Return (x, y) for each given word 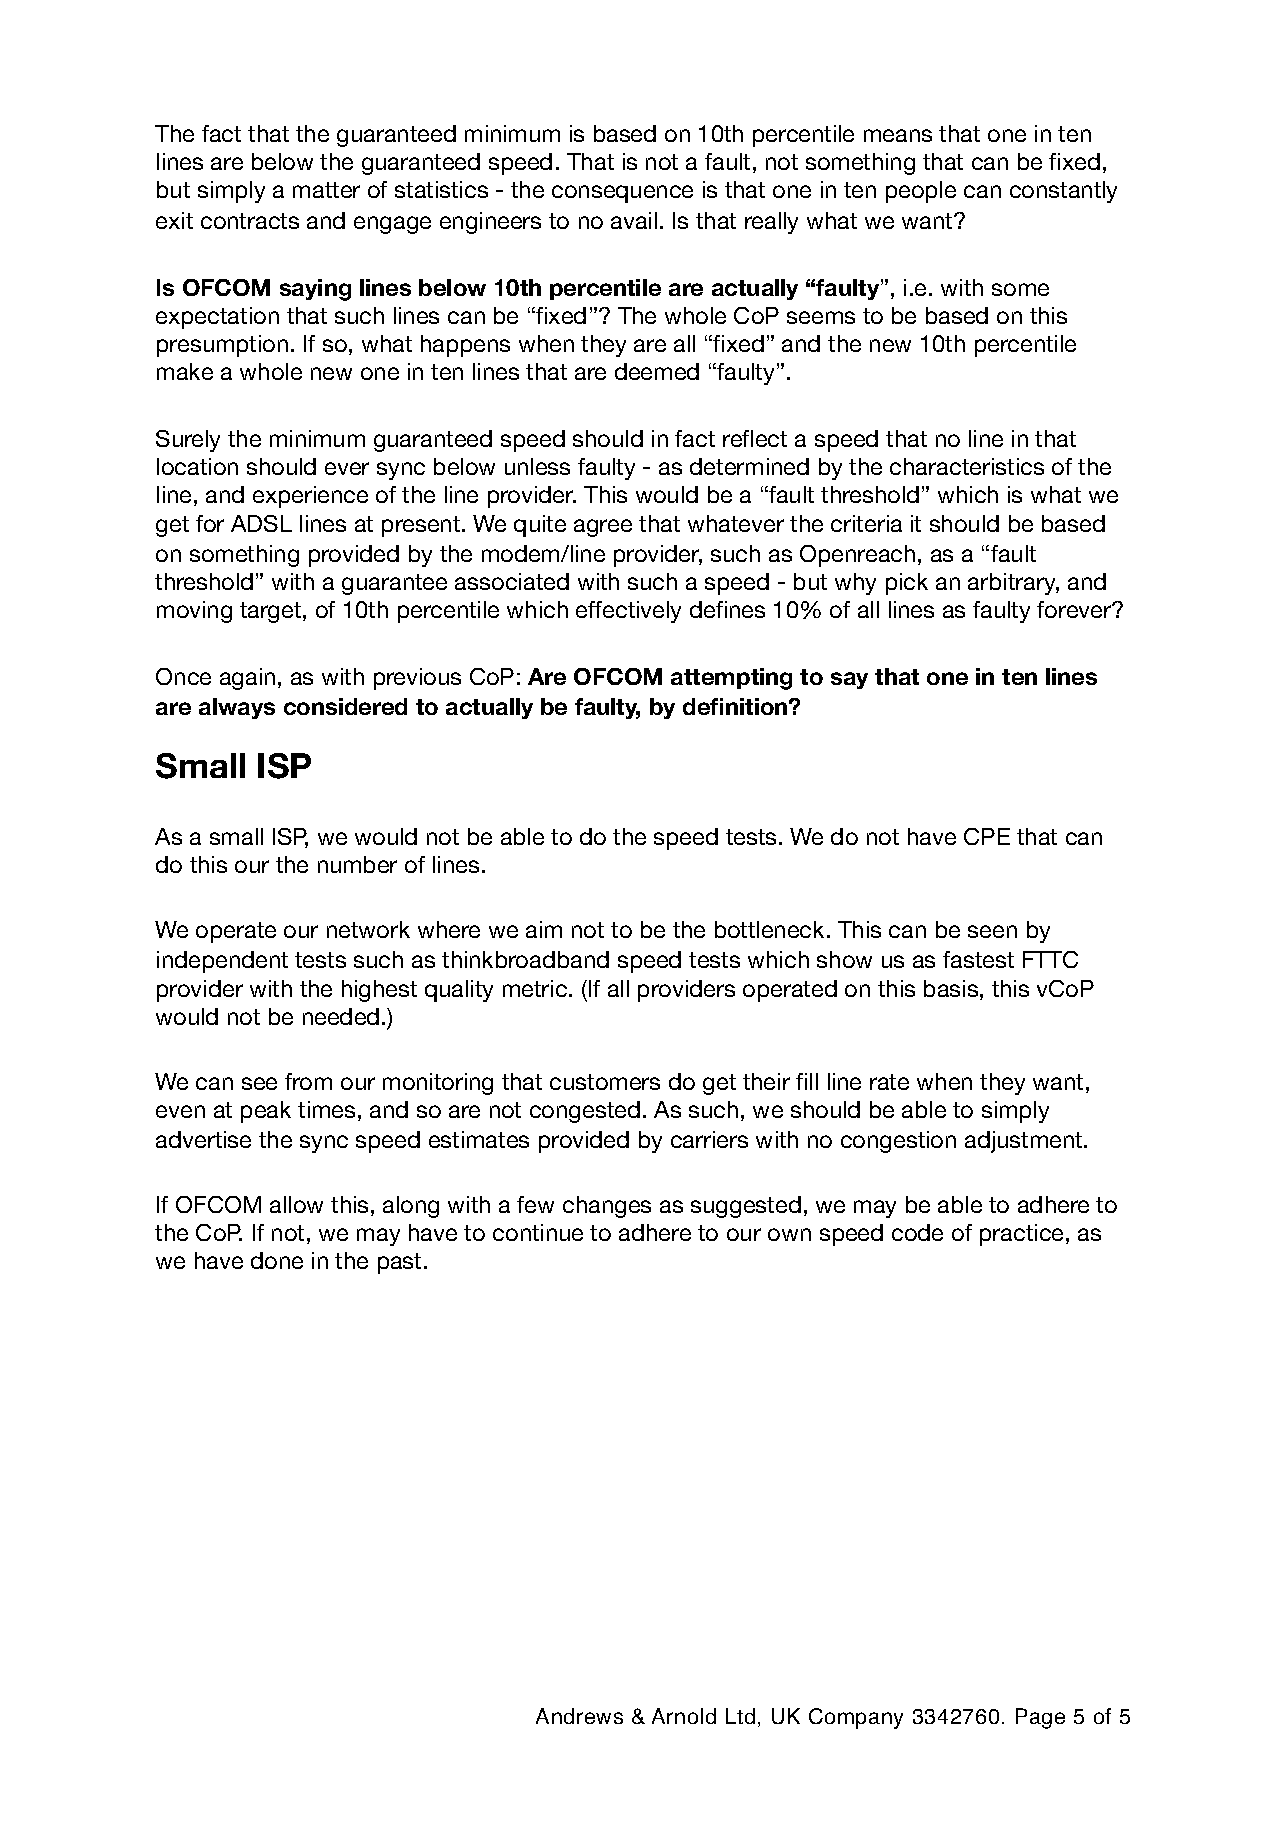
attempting (731, 679)
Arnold (684, 1716)
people (921, 192)
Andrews (579, 1716)
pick (907, 584)
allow (296, 1204)
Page (1040, 1718)
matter (326, 190)
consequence (622, 194)
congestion (898, 1142)
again (247, 679)
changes (607, 1207)
